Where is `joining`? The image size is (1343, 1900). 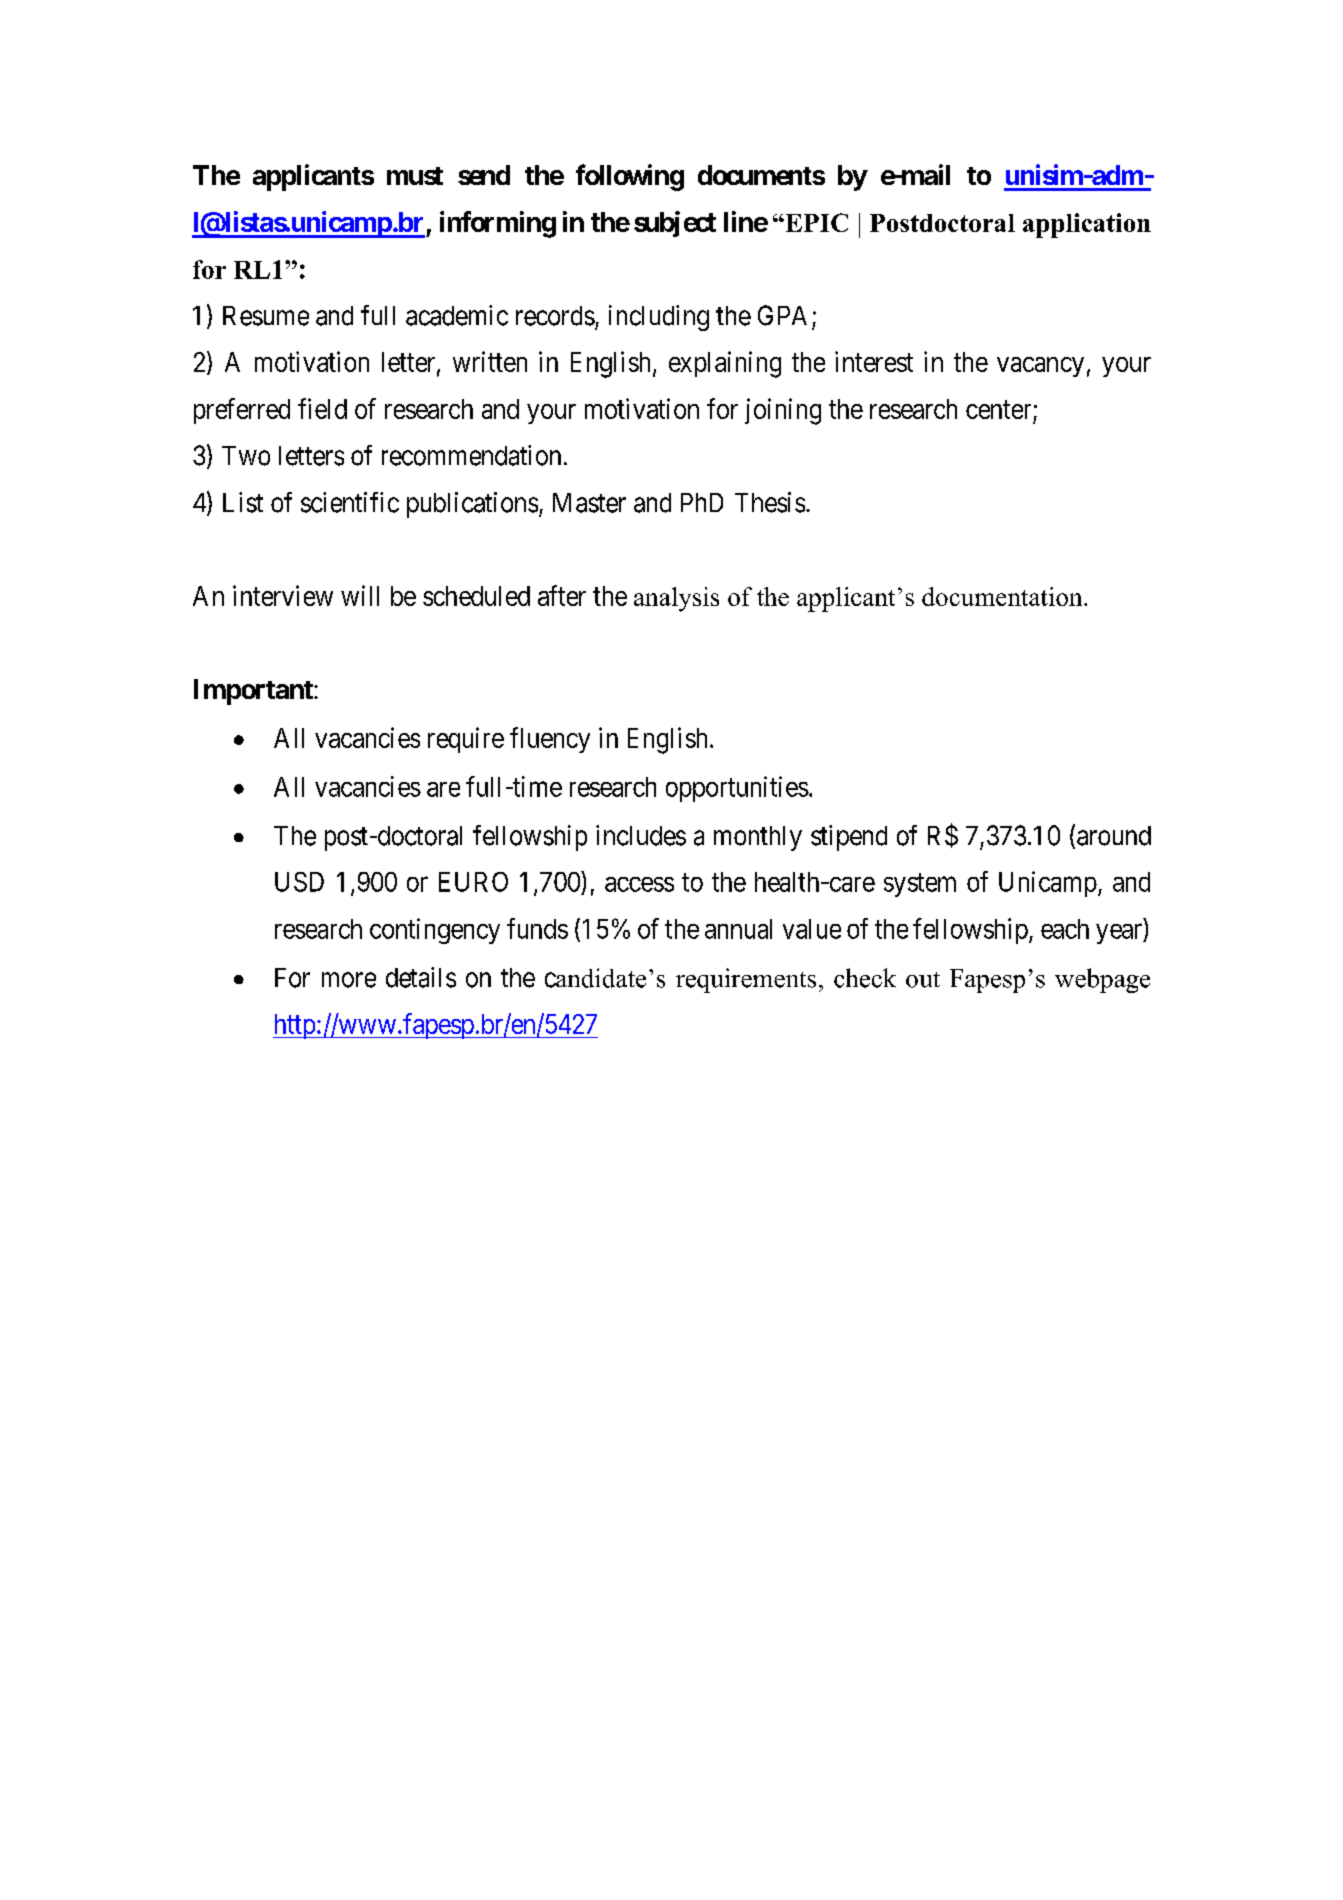
joining is located at coordinates (783, 411).
